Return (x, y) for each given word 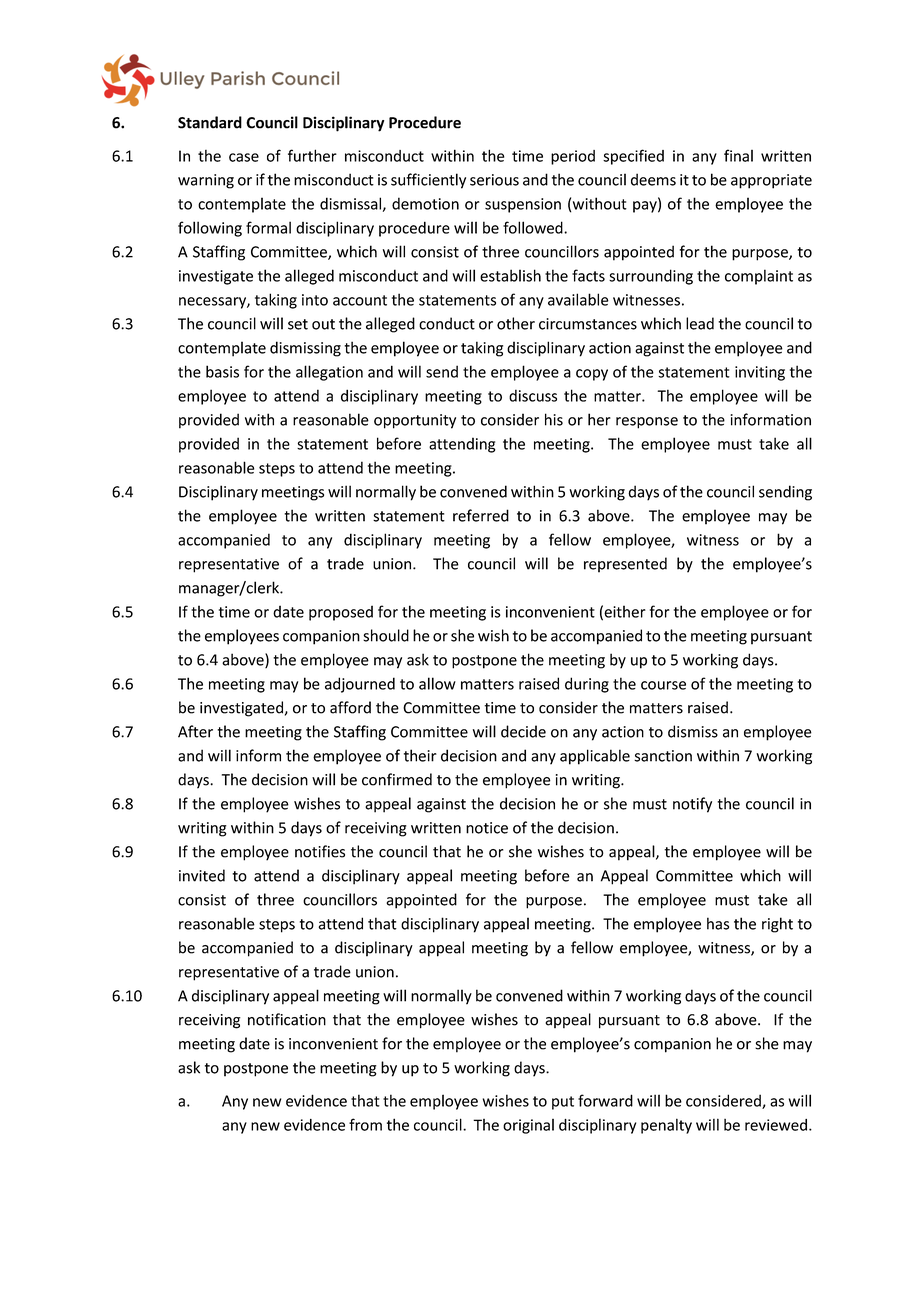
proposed (341, 613)
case (244, 157)
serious (494, 180)
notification (287, 1019)
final (738, 155)
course (663, 685)
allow (437, 683)
